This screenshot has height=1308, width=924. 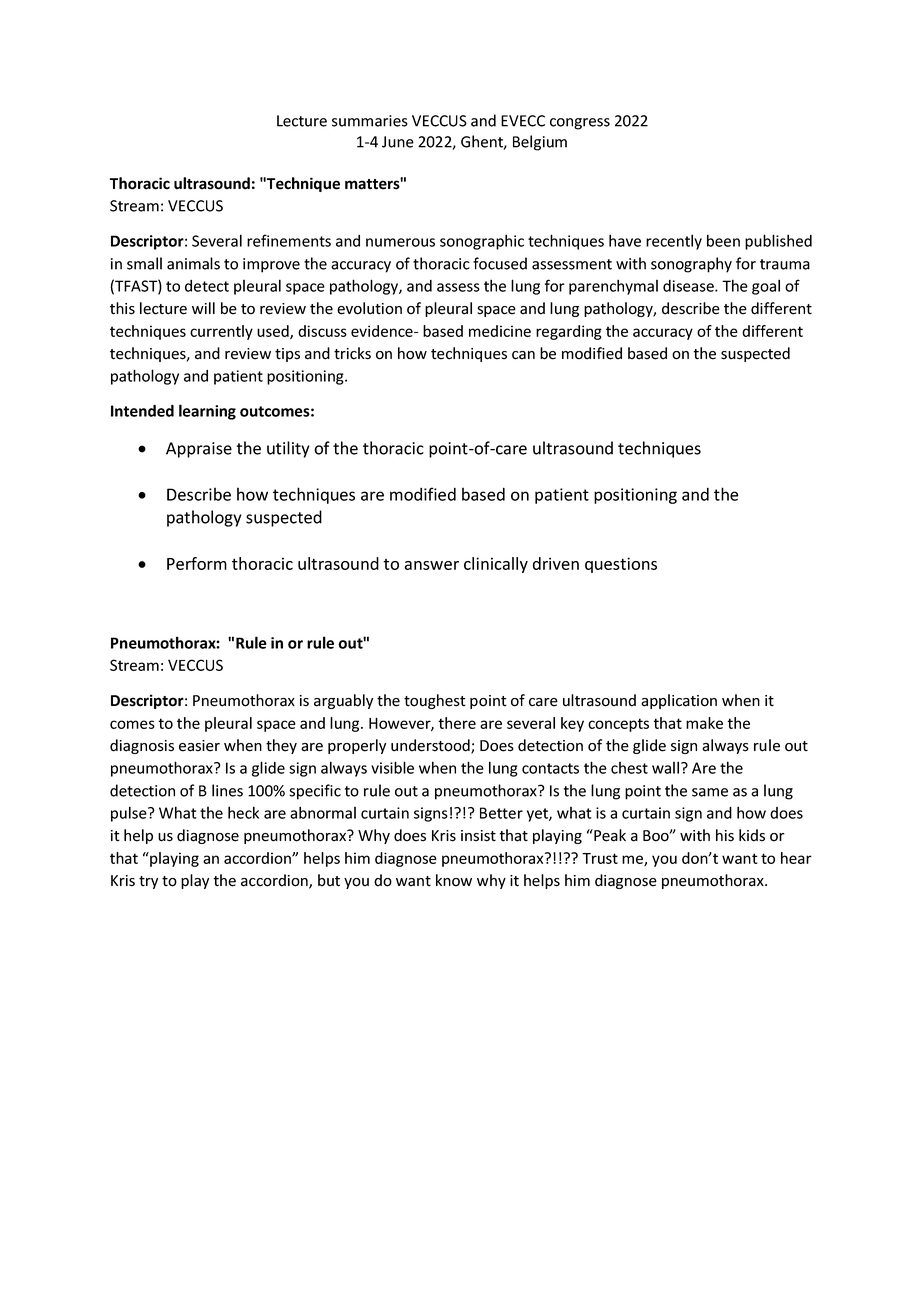 What do you see at coordinates (523, 355) in the screenshot?
I see `can` at bounding box center [523, 355].
